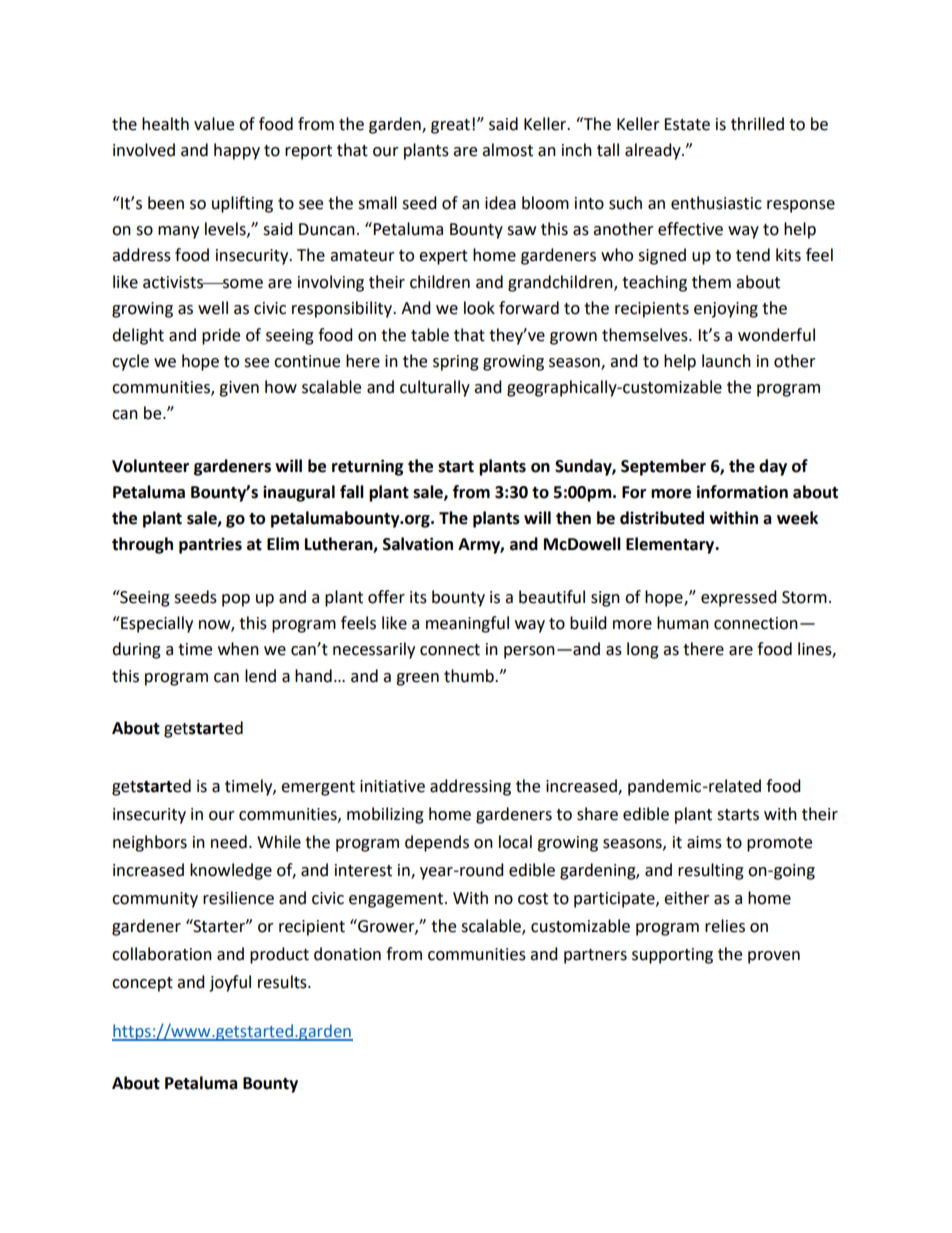 This screenshot has height=1233, width=952. What do you see at coordinates (230, 983) in the screenshot?
I see `joyful` at bounding box center [230, 983].
